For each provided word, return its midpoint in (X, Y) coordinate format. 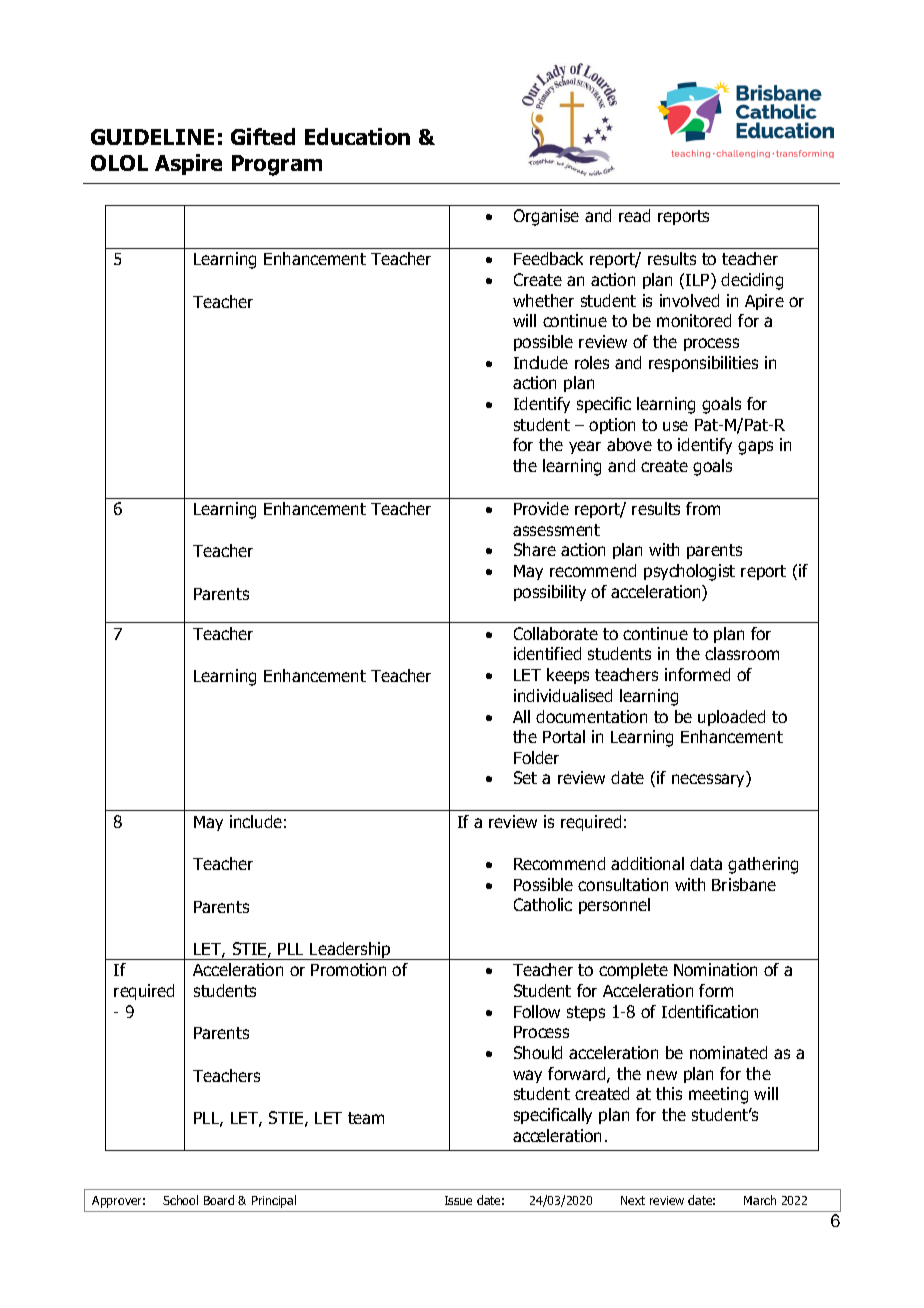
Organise (546, 217)
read (634, 215)
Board (219, 1200)
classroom (742, 653)
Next (633, 1200)
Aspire (188, 164)
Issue (458, 1200)
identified (547, 653)
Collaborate (556, 633)
